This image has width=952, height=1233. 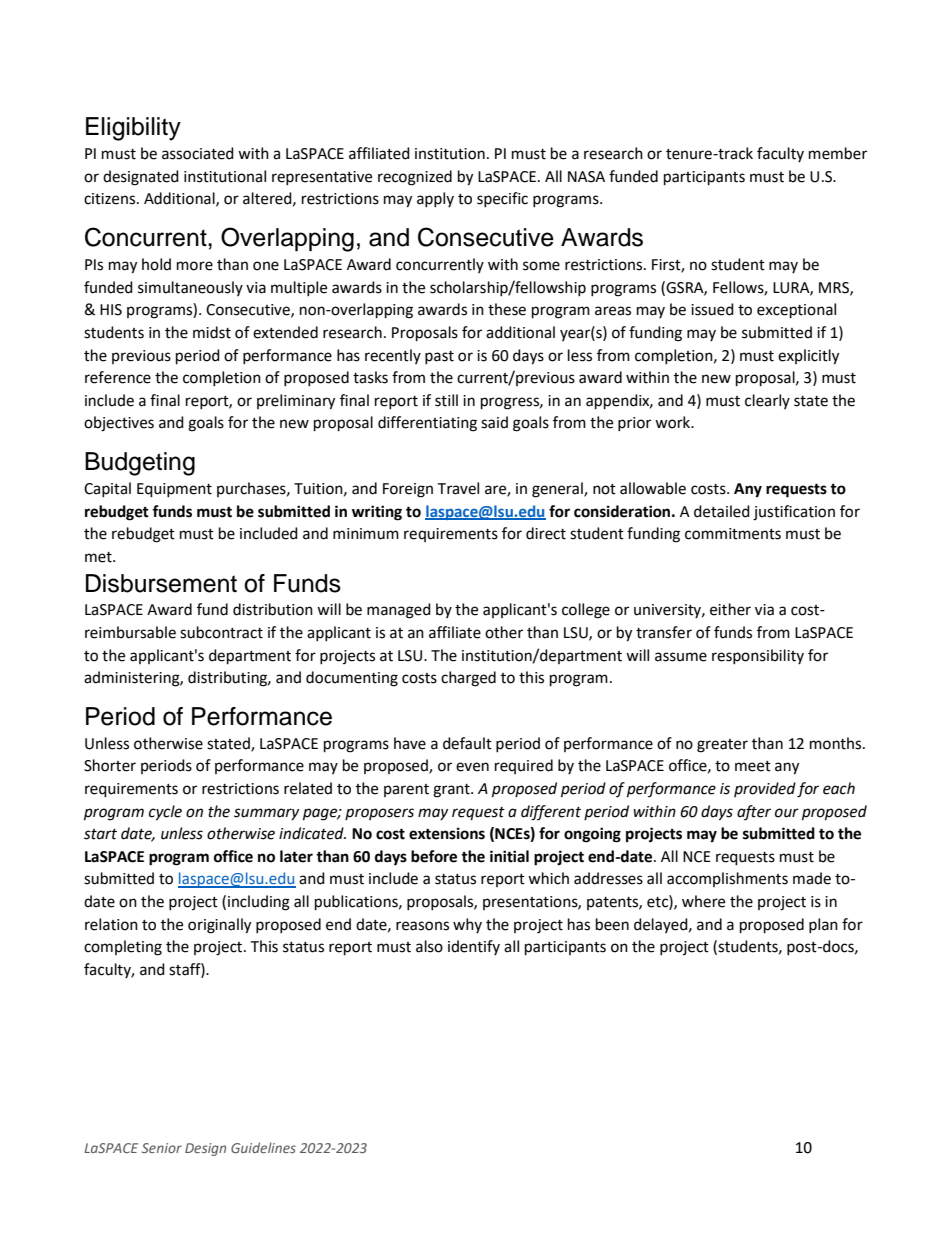 What do you see at coordinates (198, 153) in the image?
I see `associated` at bounding box center [198, 153].
